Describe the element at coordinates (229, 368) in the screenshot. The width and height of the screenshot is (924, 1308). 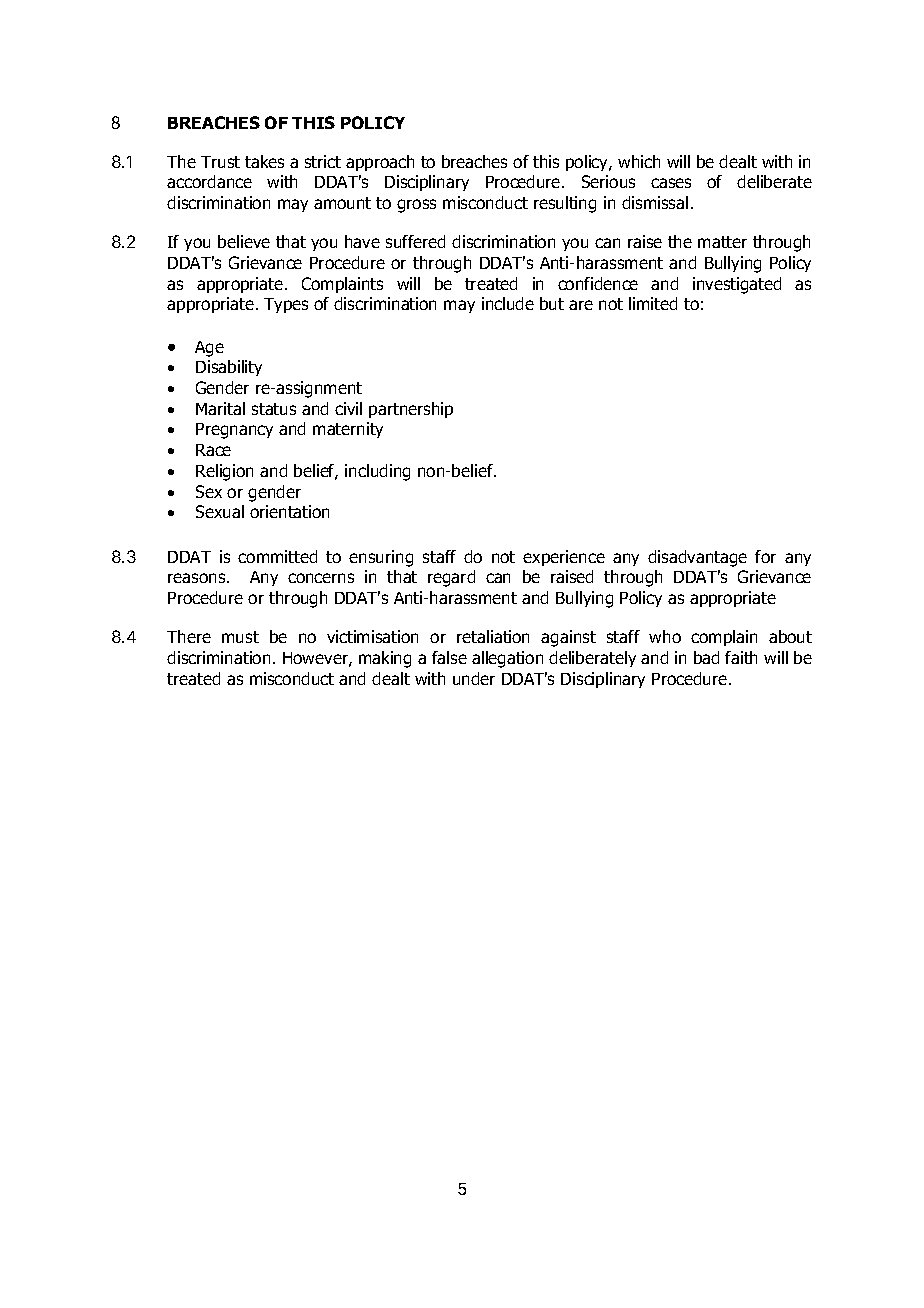
I see `Disability` at that location.
